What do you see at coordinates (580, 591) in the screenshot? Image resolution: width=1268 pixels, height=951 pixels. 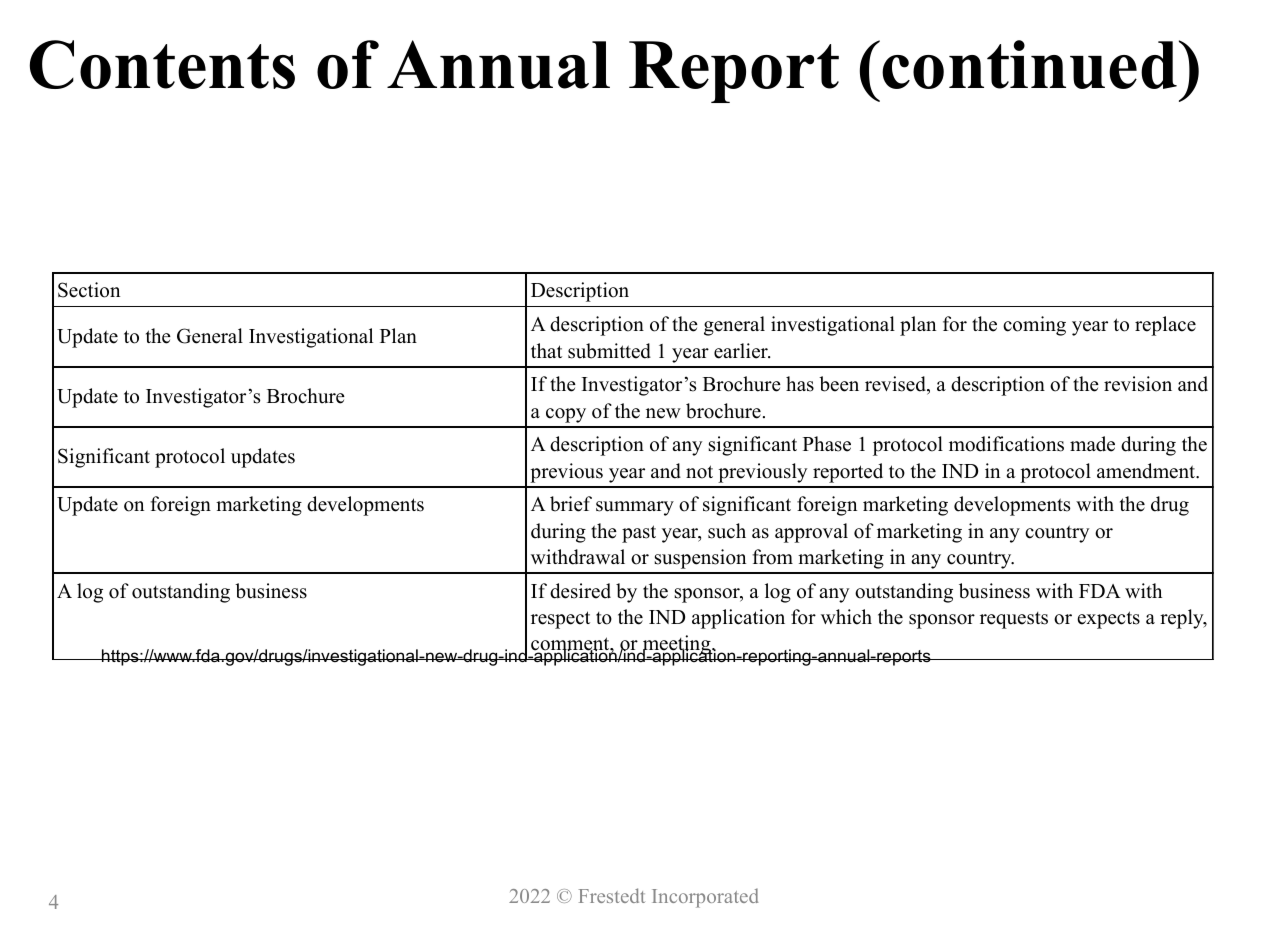 I see `desired` at bounding box center [580, 591].
